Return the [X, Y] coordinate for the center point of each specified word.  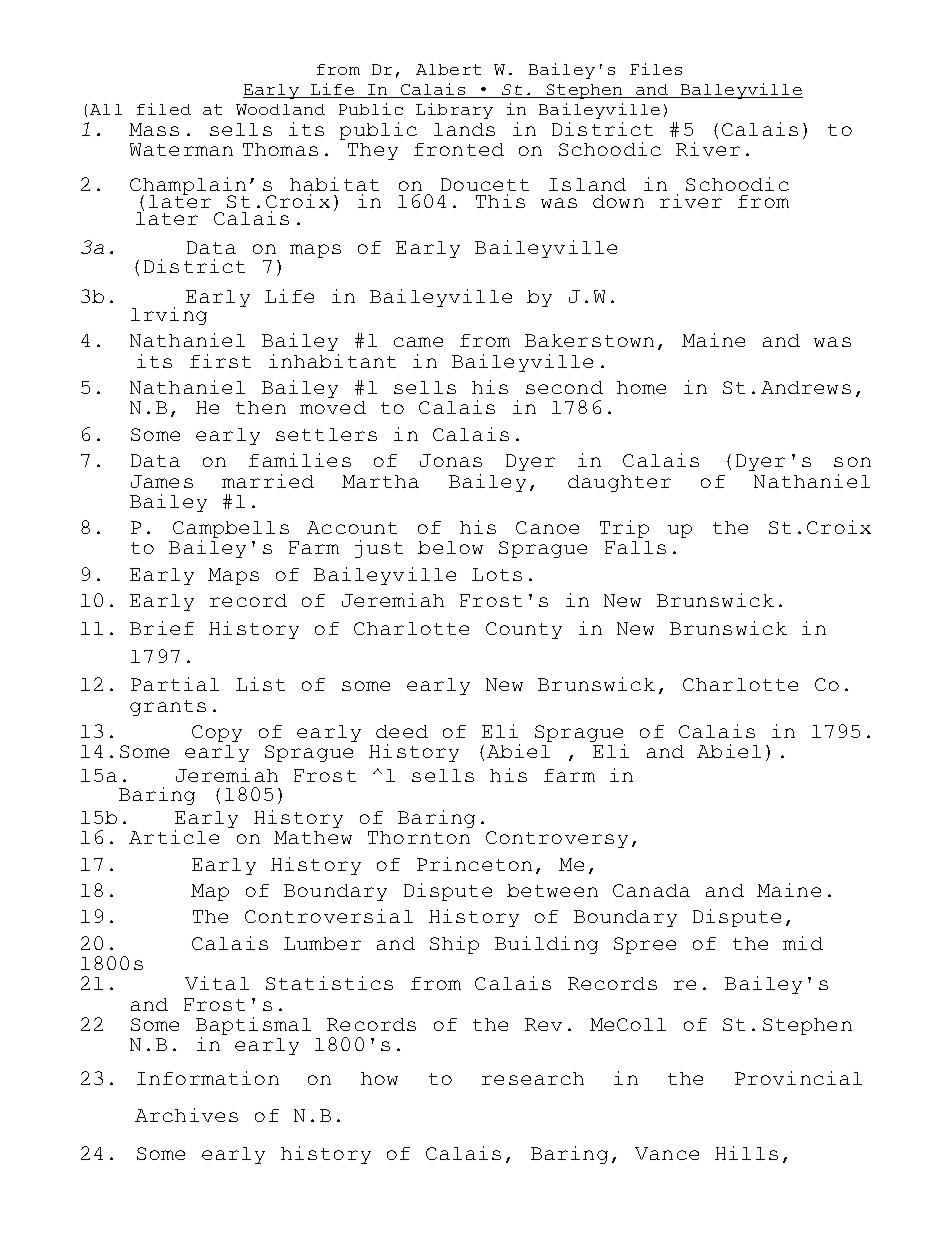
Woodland [280, 109]
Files [656, 69]
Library [454, 111]
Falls [635, 547]
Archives [186, 1115]
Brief [162, 628]
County [524, 630]
